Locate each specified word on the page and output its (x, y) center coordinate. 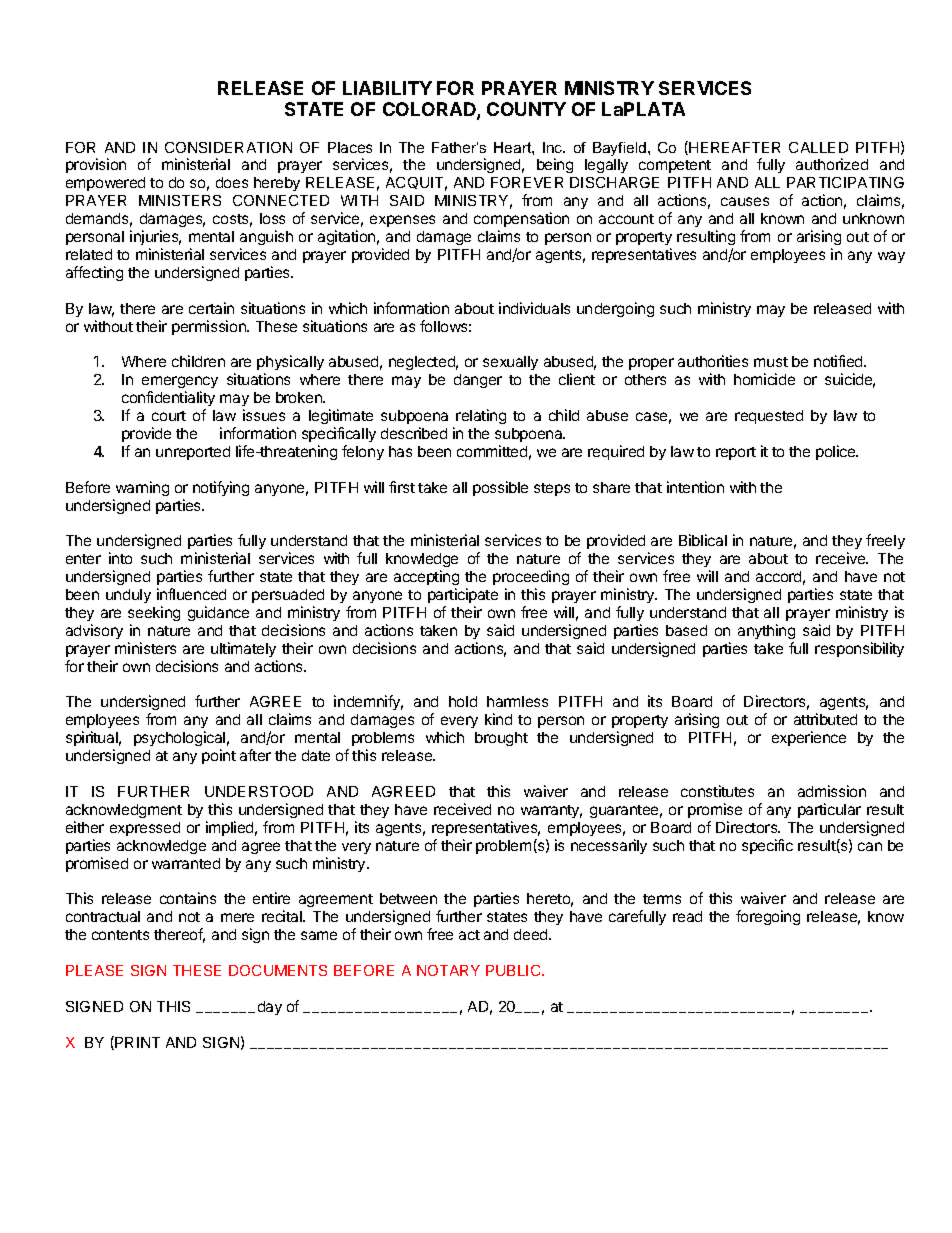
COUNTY (526, 109)
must (771, 362)
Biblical (703, 540)
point (219, 756)
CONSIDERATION (228, 147)
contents (120, 935)
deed (532, 934)
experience (809, 738)
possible (500, 488)
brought (501, 739)
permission (210, 327)
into (120, 558)
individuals (534, 308)
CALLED (818, 147)
